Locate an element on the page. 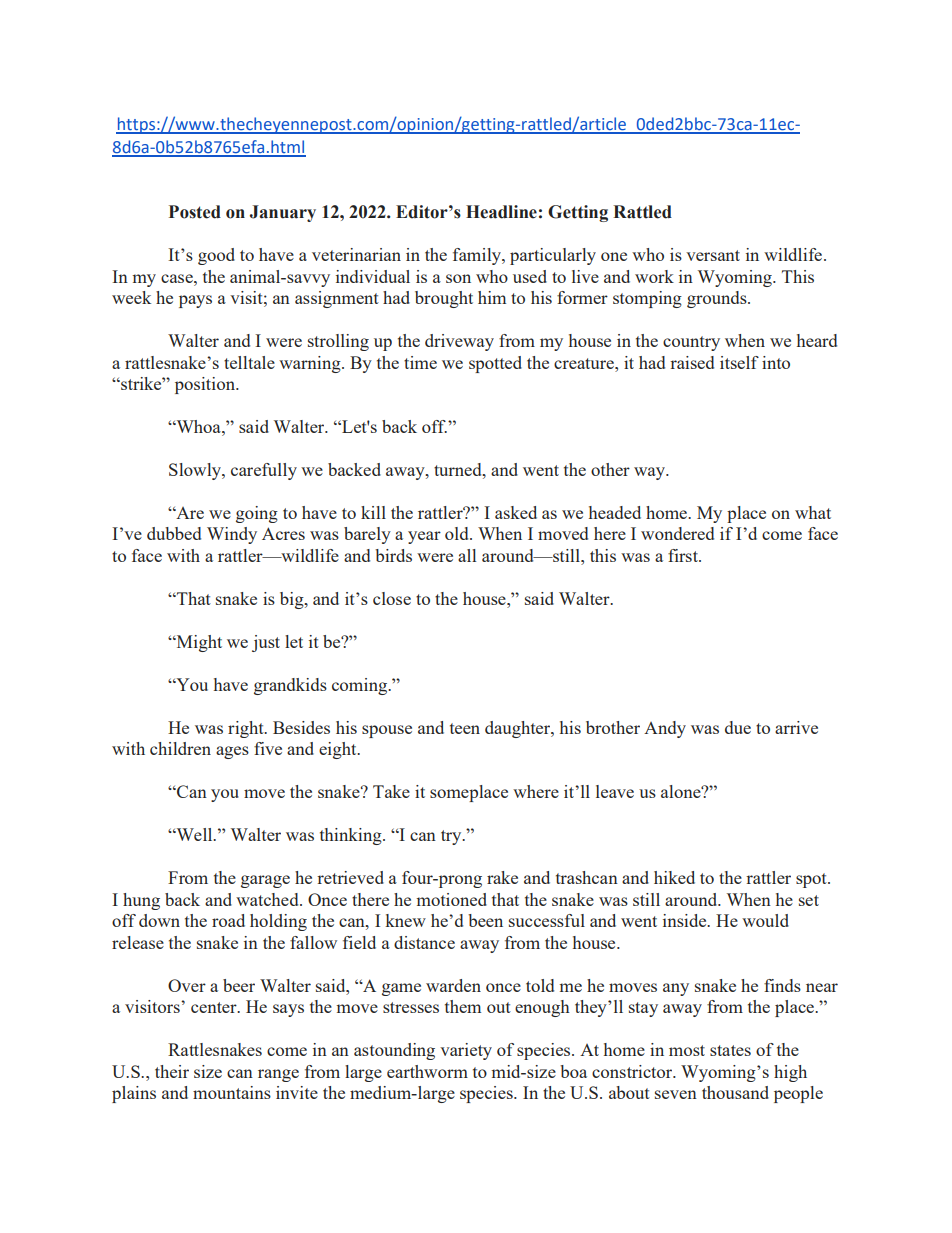  asked is located at coordinates (516, 512).
